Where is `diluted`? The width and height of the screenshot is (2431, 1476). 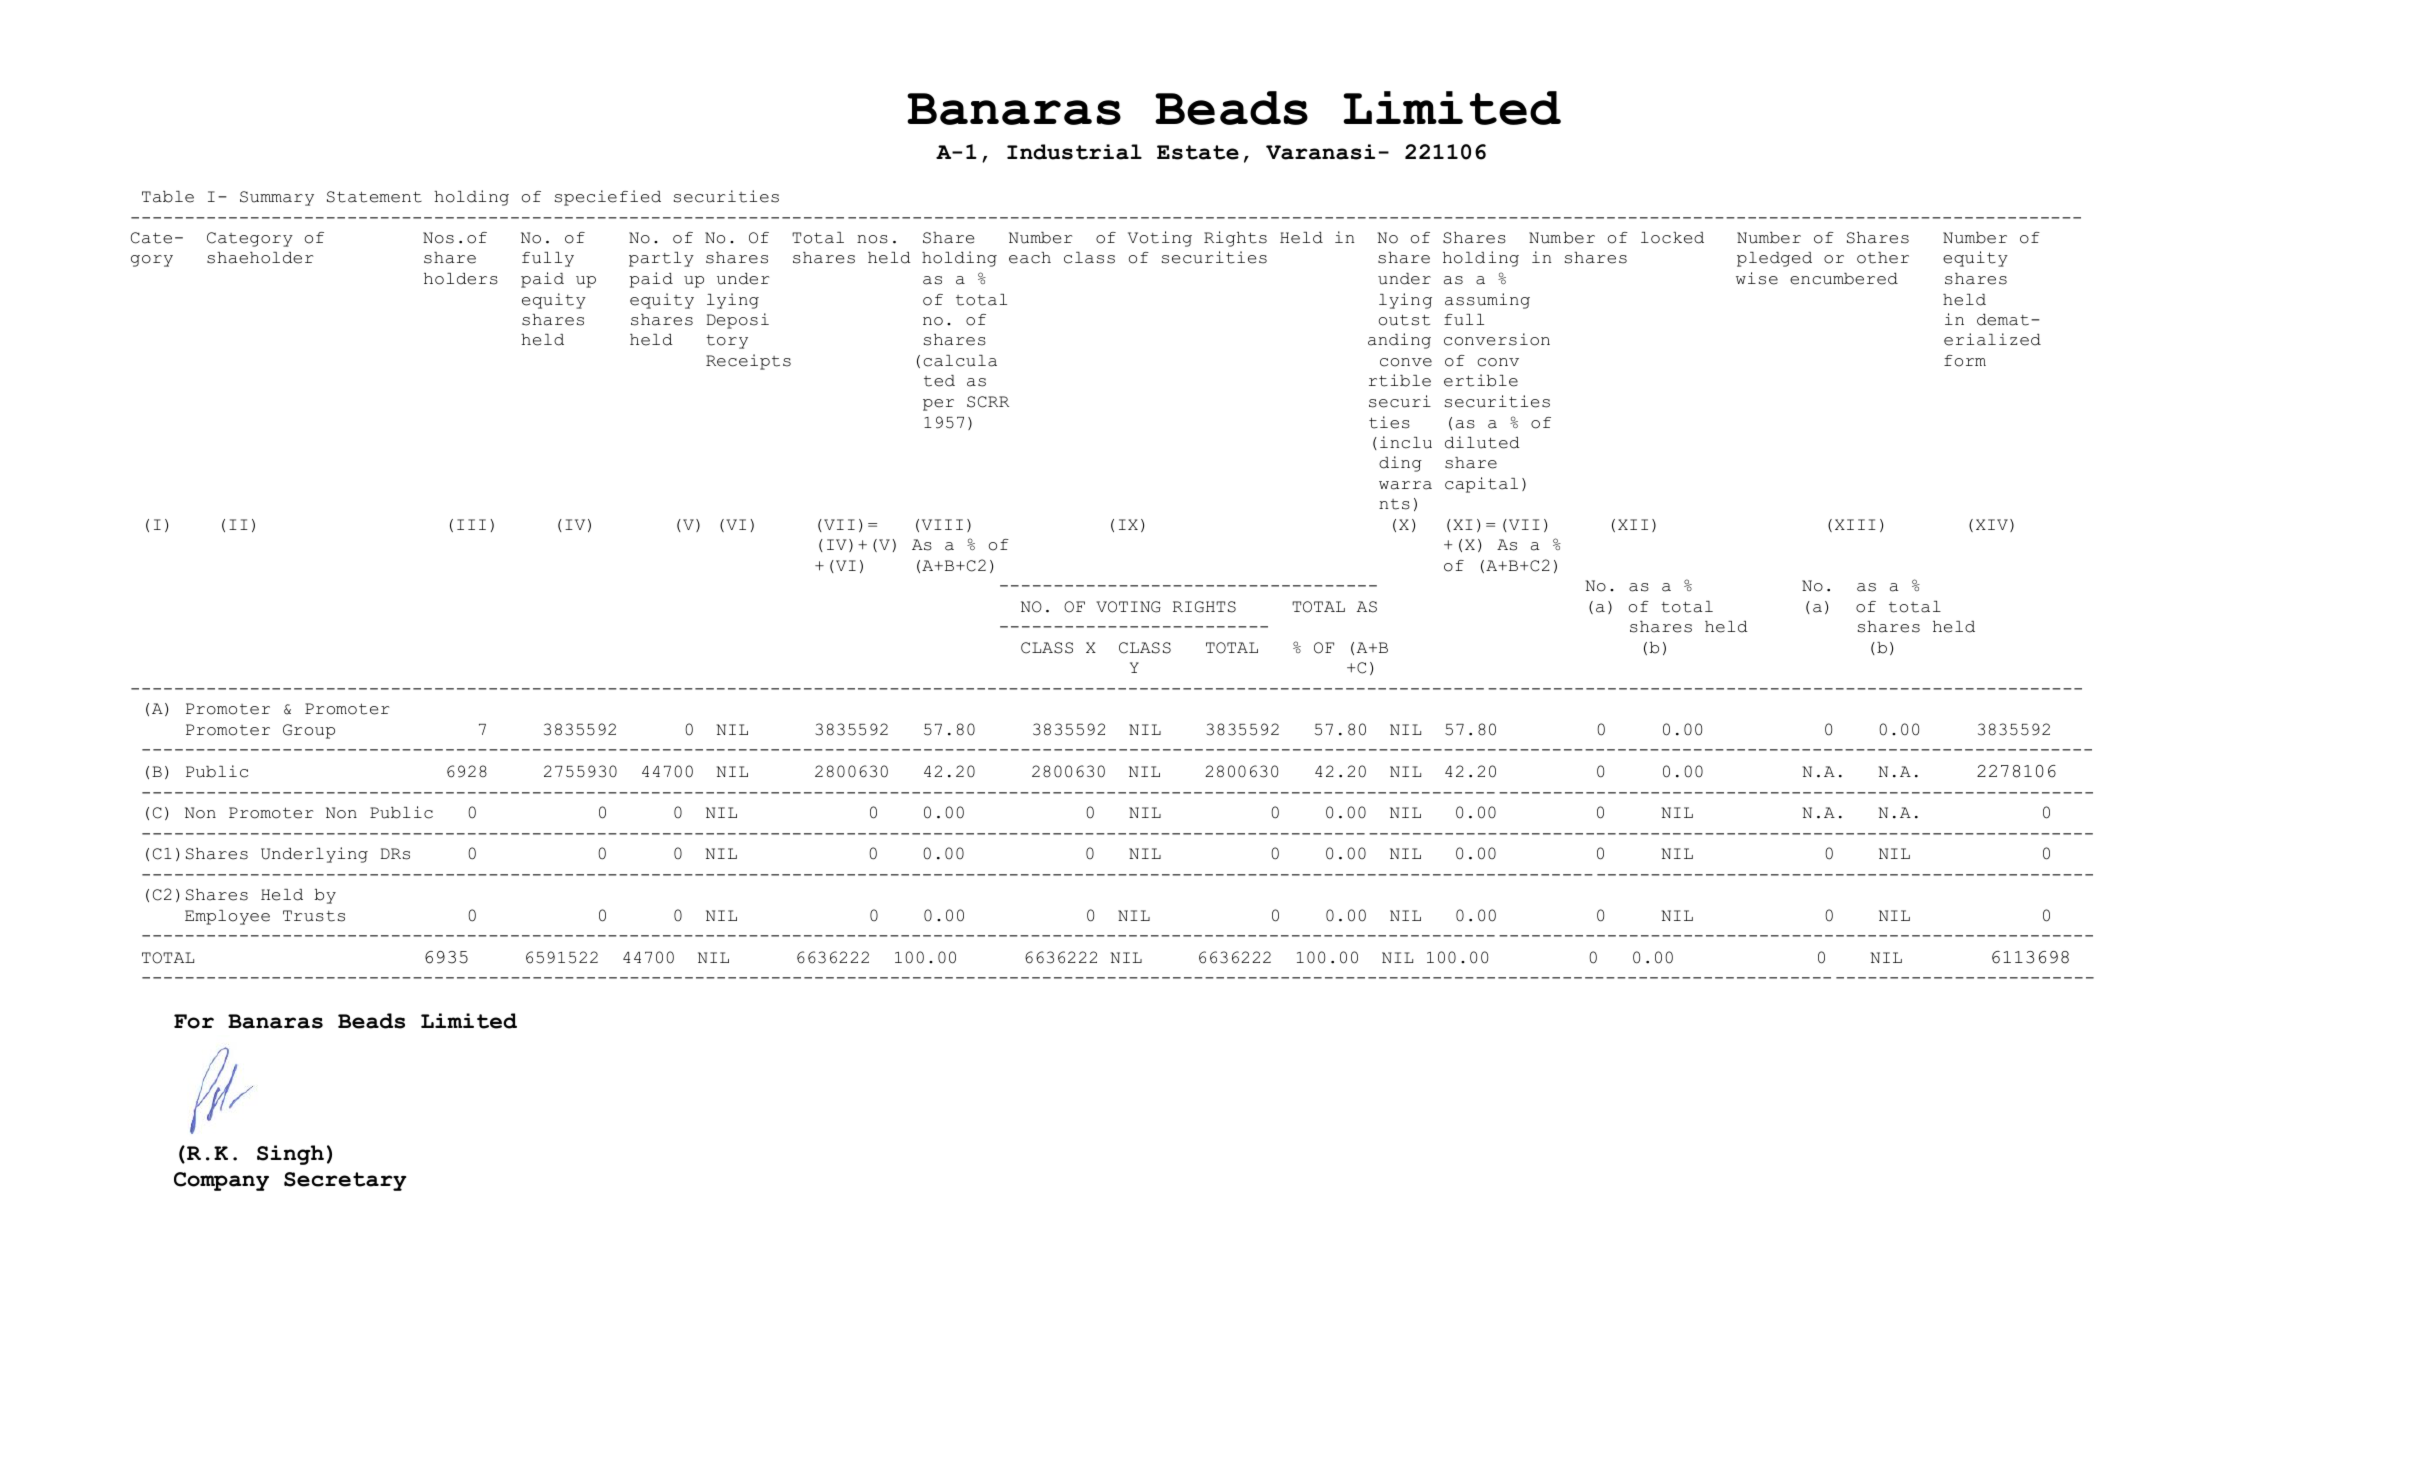 diluted is located at coordinates (1482, 442).
